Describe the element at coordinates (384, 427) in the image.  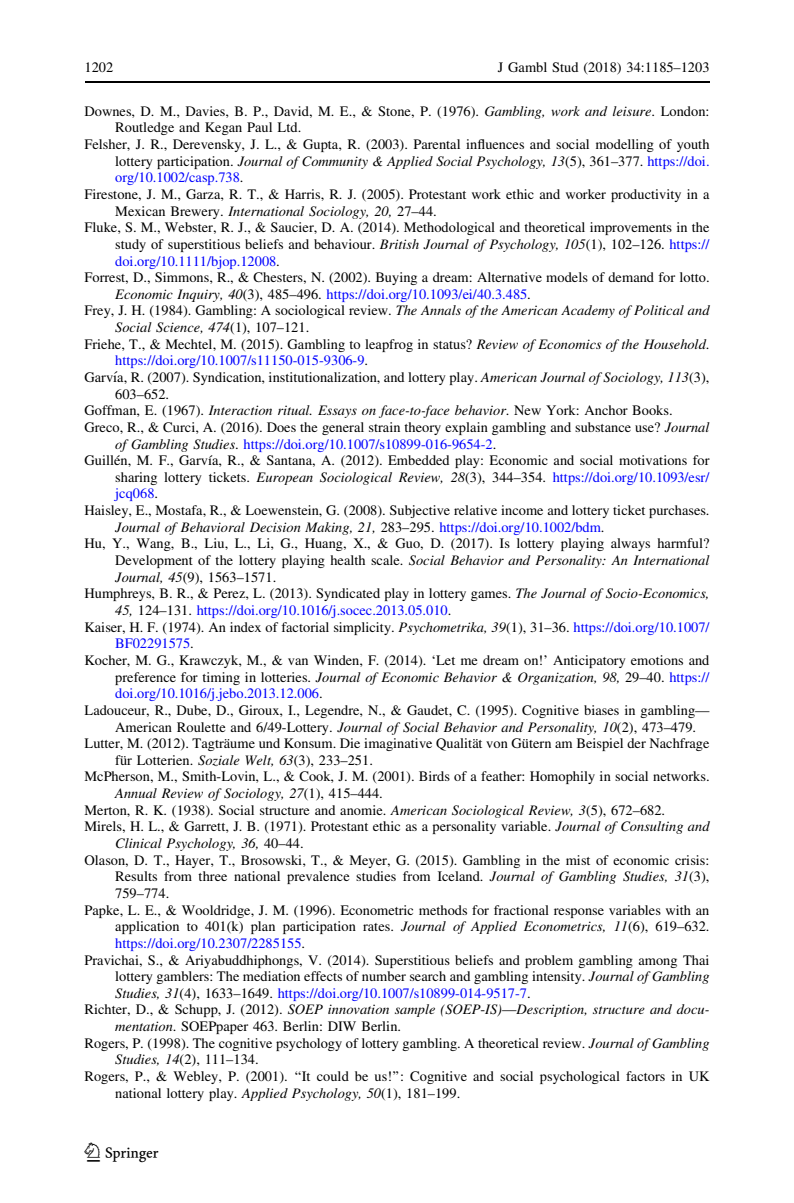
I see `strain` at that location.
